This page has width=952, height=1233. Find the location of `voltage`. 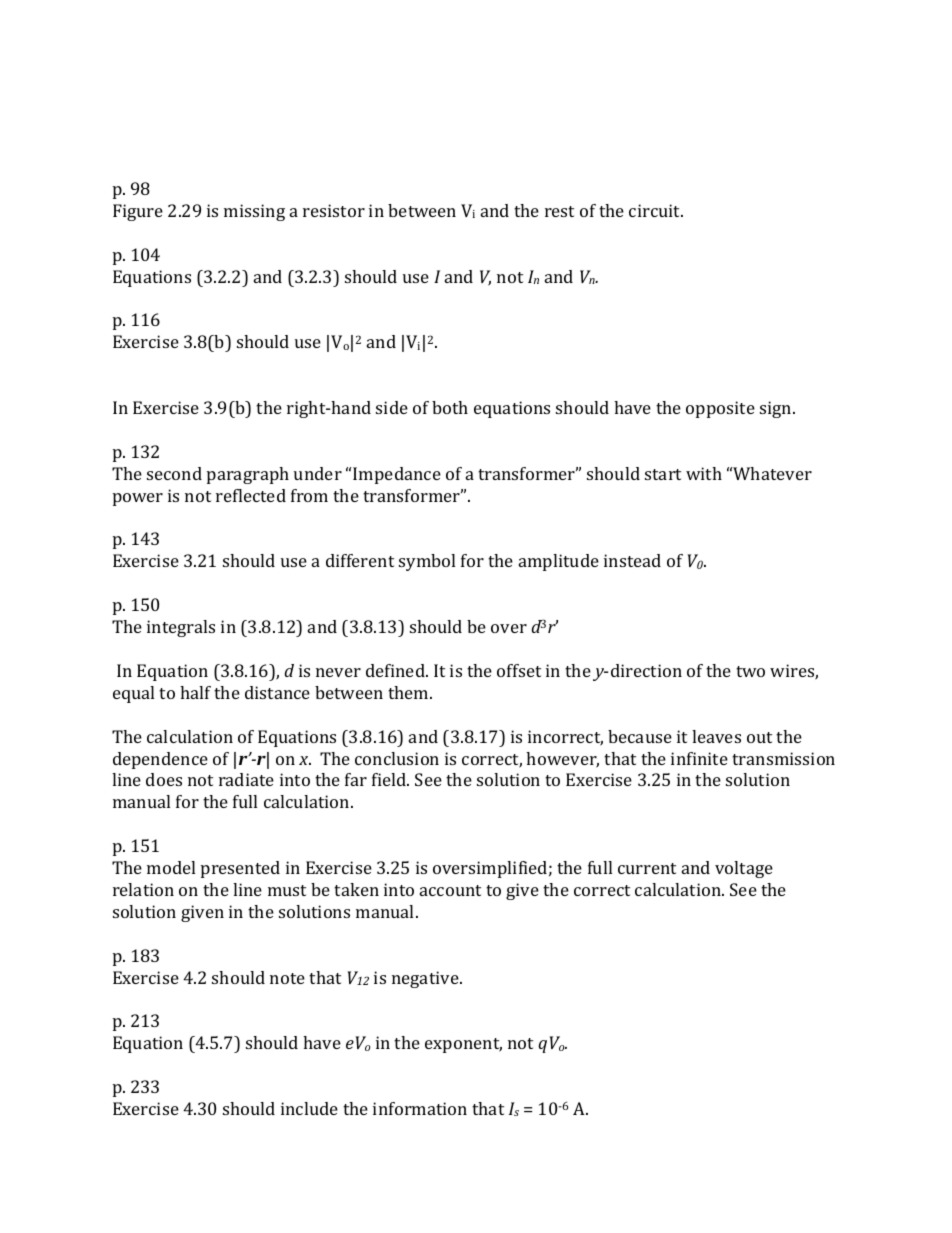

voltage is located at coordinates (744, 869).
